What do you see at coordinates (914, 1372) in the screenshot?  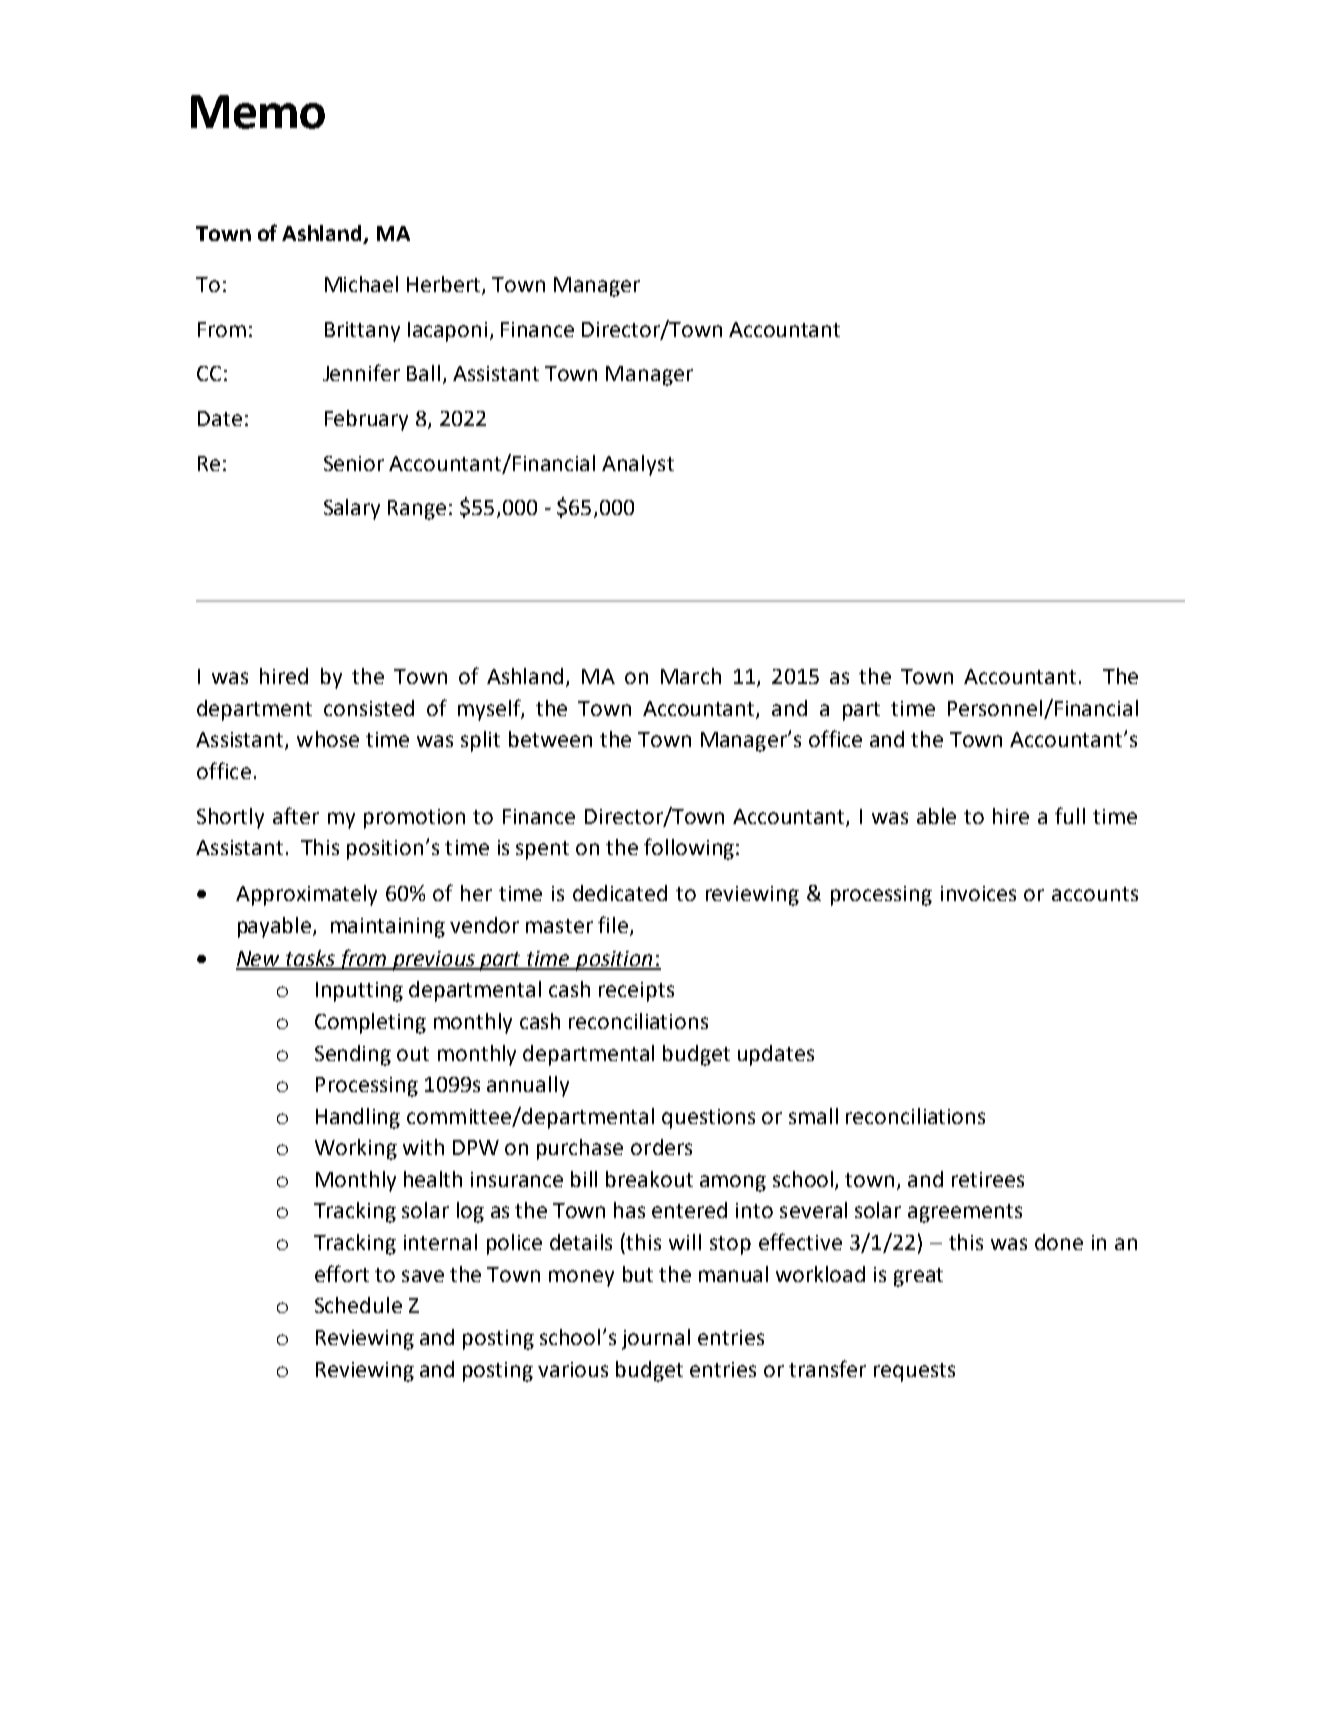 I see `requests` at bounding box center [914, 1372].
